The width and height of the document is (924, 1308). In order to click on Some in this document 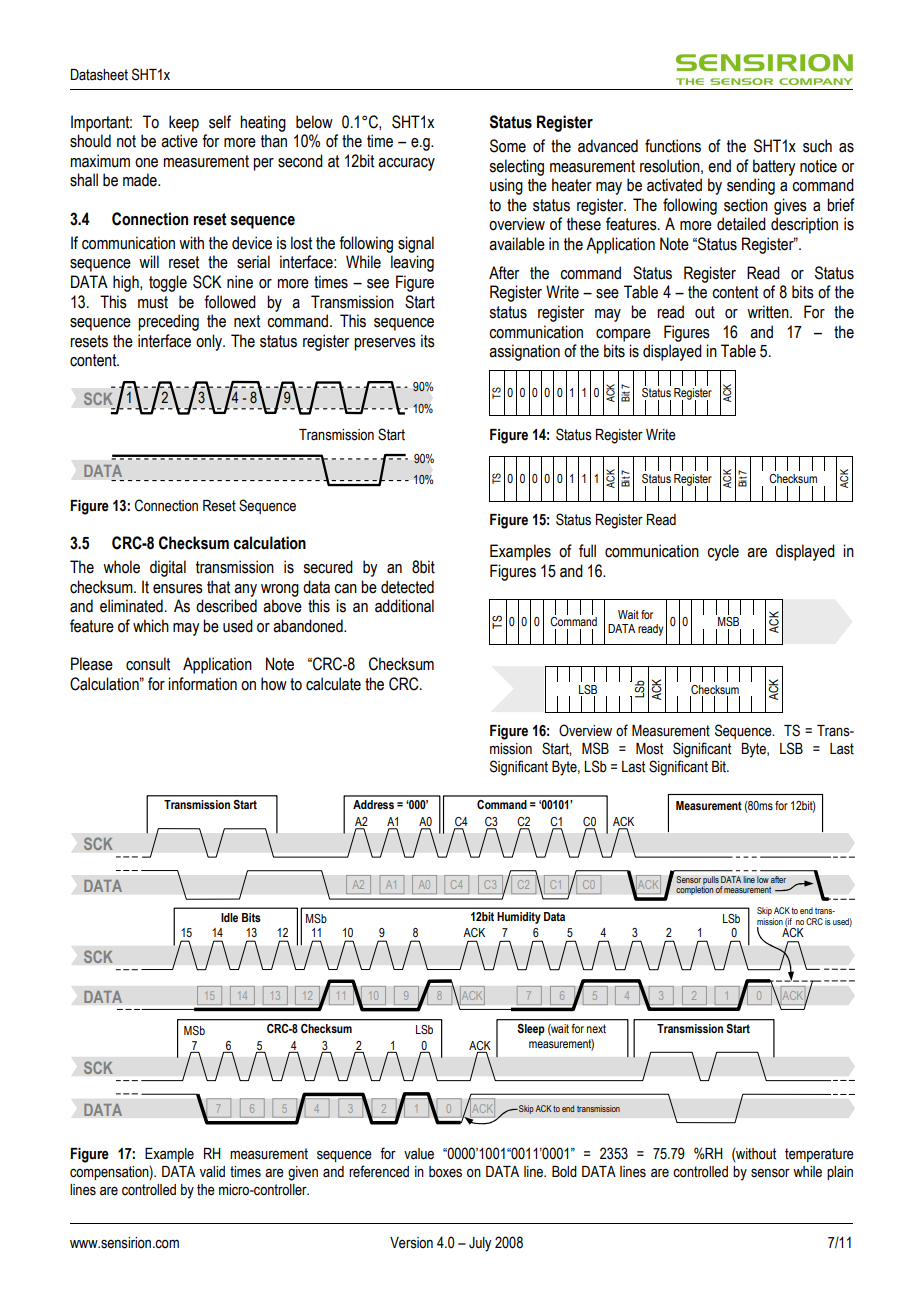, I will do `click(508, 146)`.
